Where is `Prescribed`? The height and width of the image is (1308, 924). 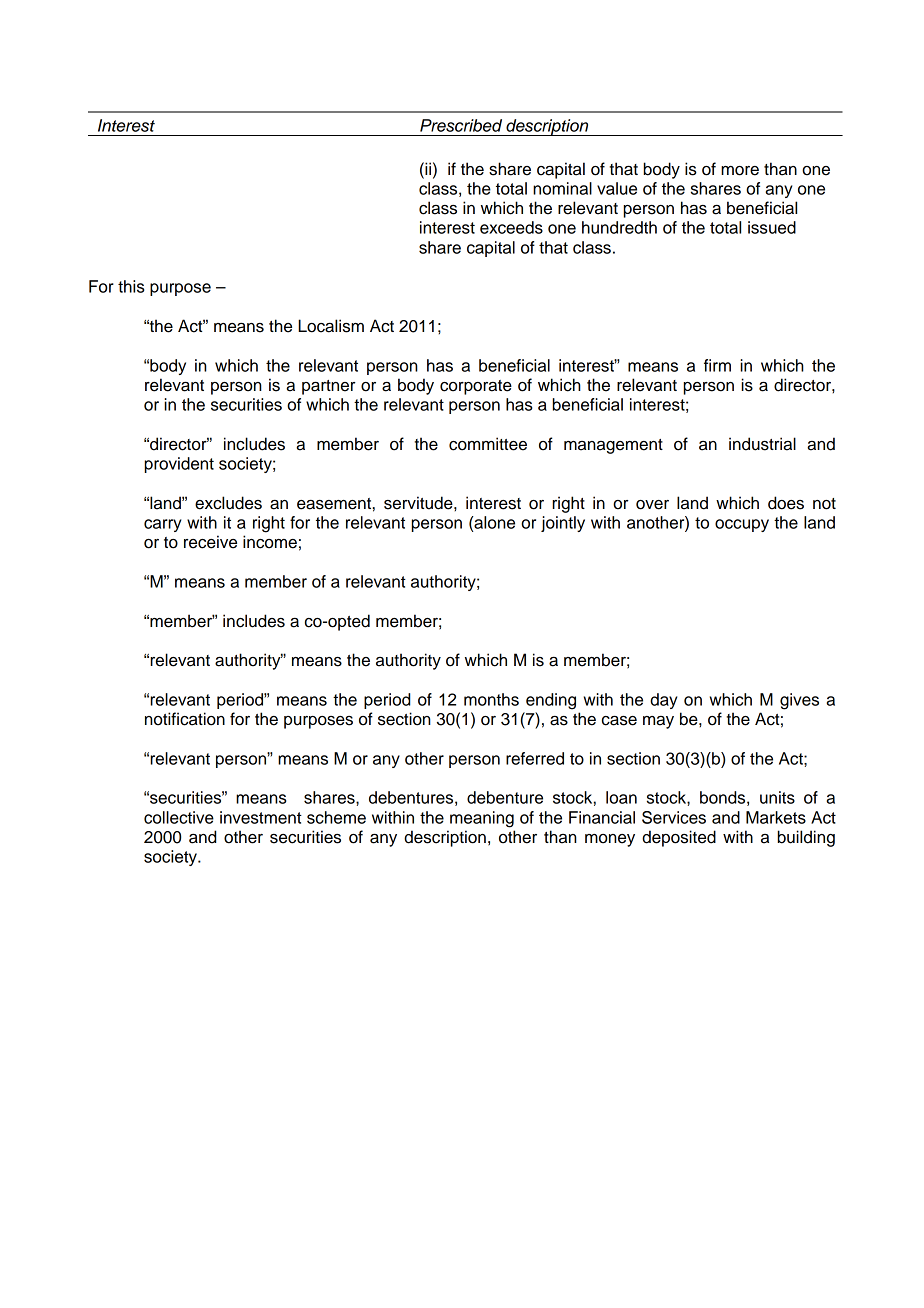 Prescribed is located at coordinates (461, 125).
